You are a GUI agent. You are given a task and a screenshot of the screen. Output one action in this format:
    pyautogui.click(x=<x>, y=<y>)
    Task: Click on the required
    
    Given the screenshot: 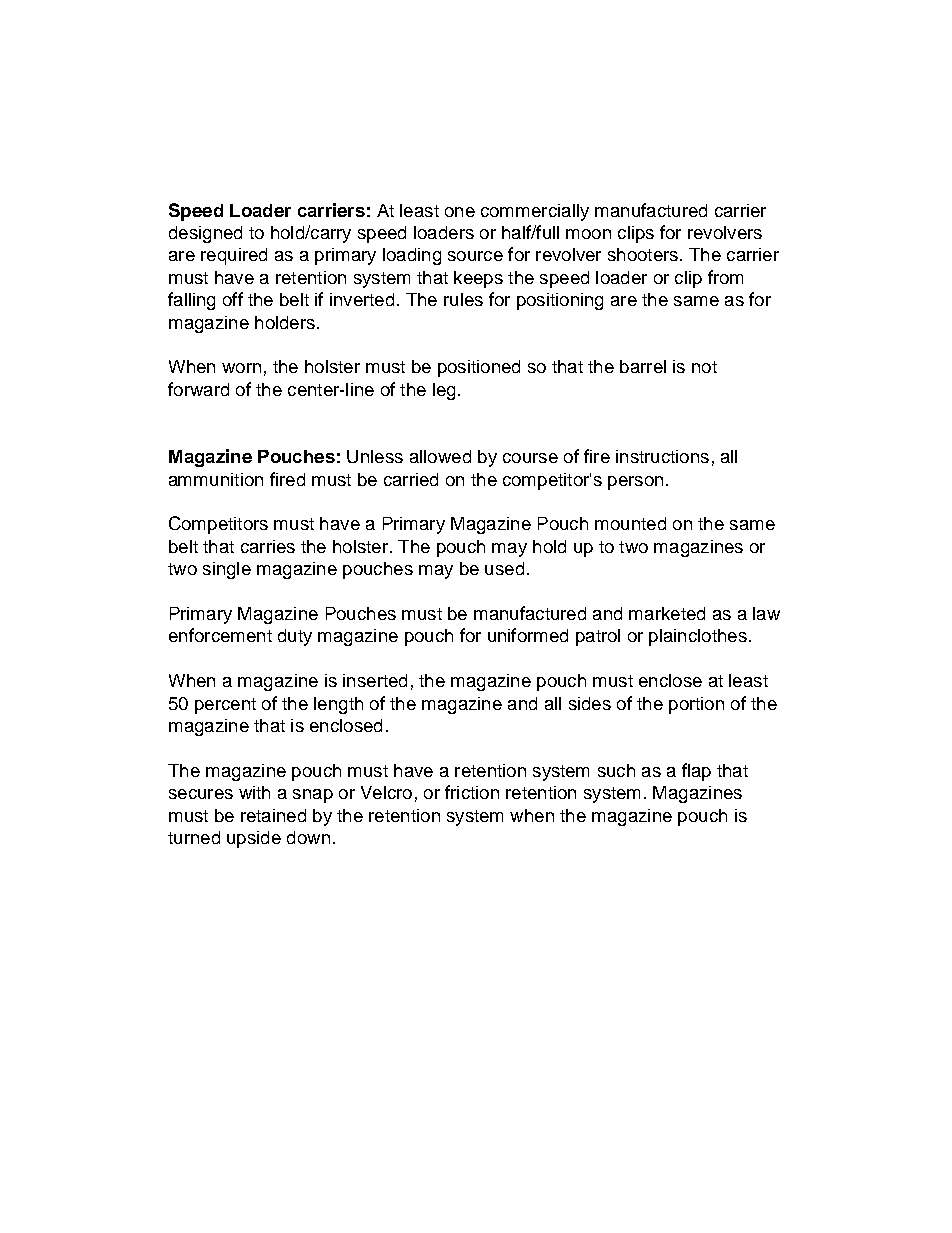 What is the action you would take?
    pyautogui.click(x=234, y=256)
